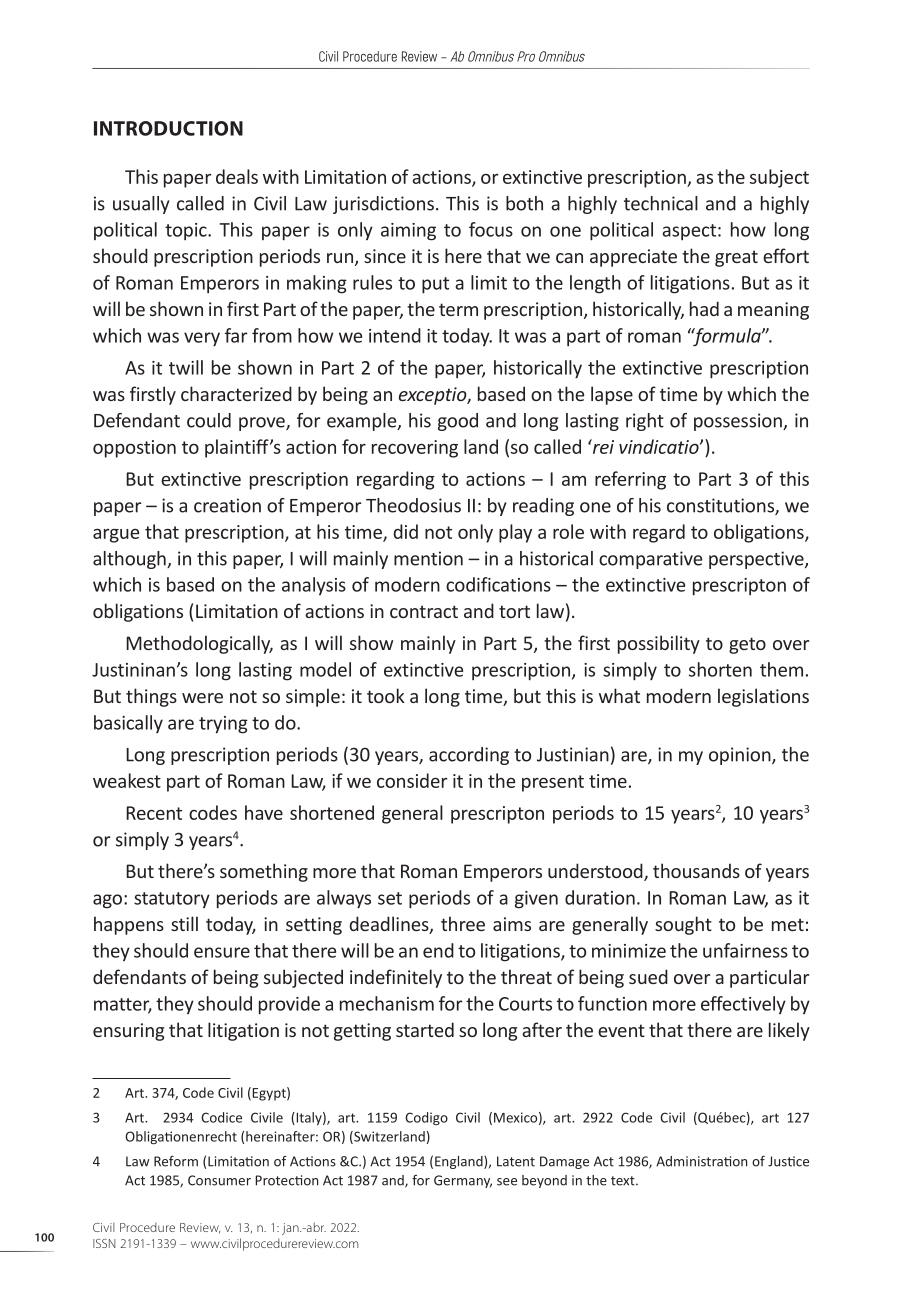  I want to click on perspective, so click(757, 560).
